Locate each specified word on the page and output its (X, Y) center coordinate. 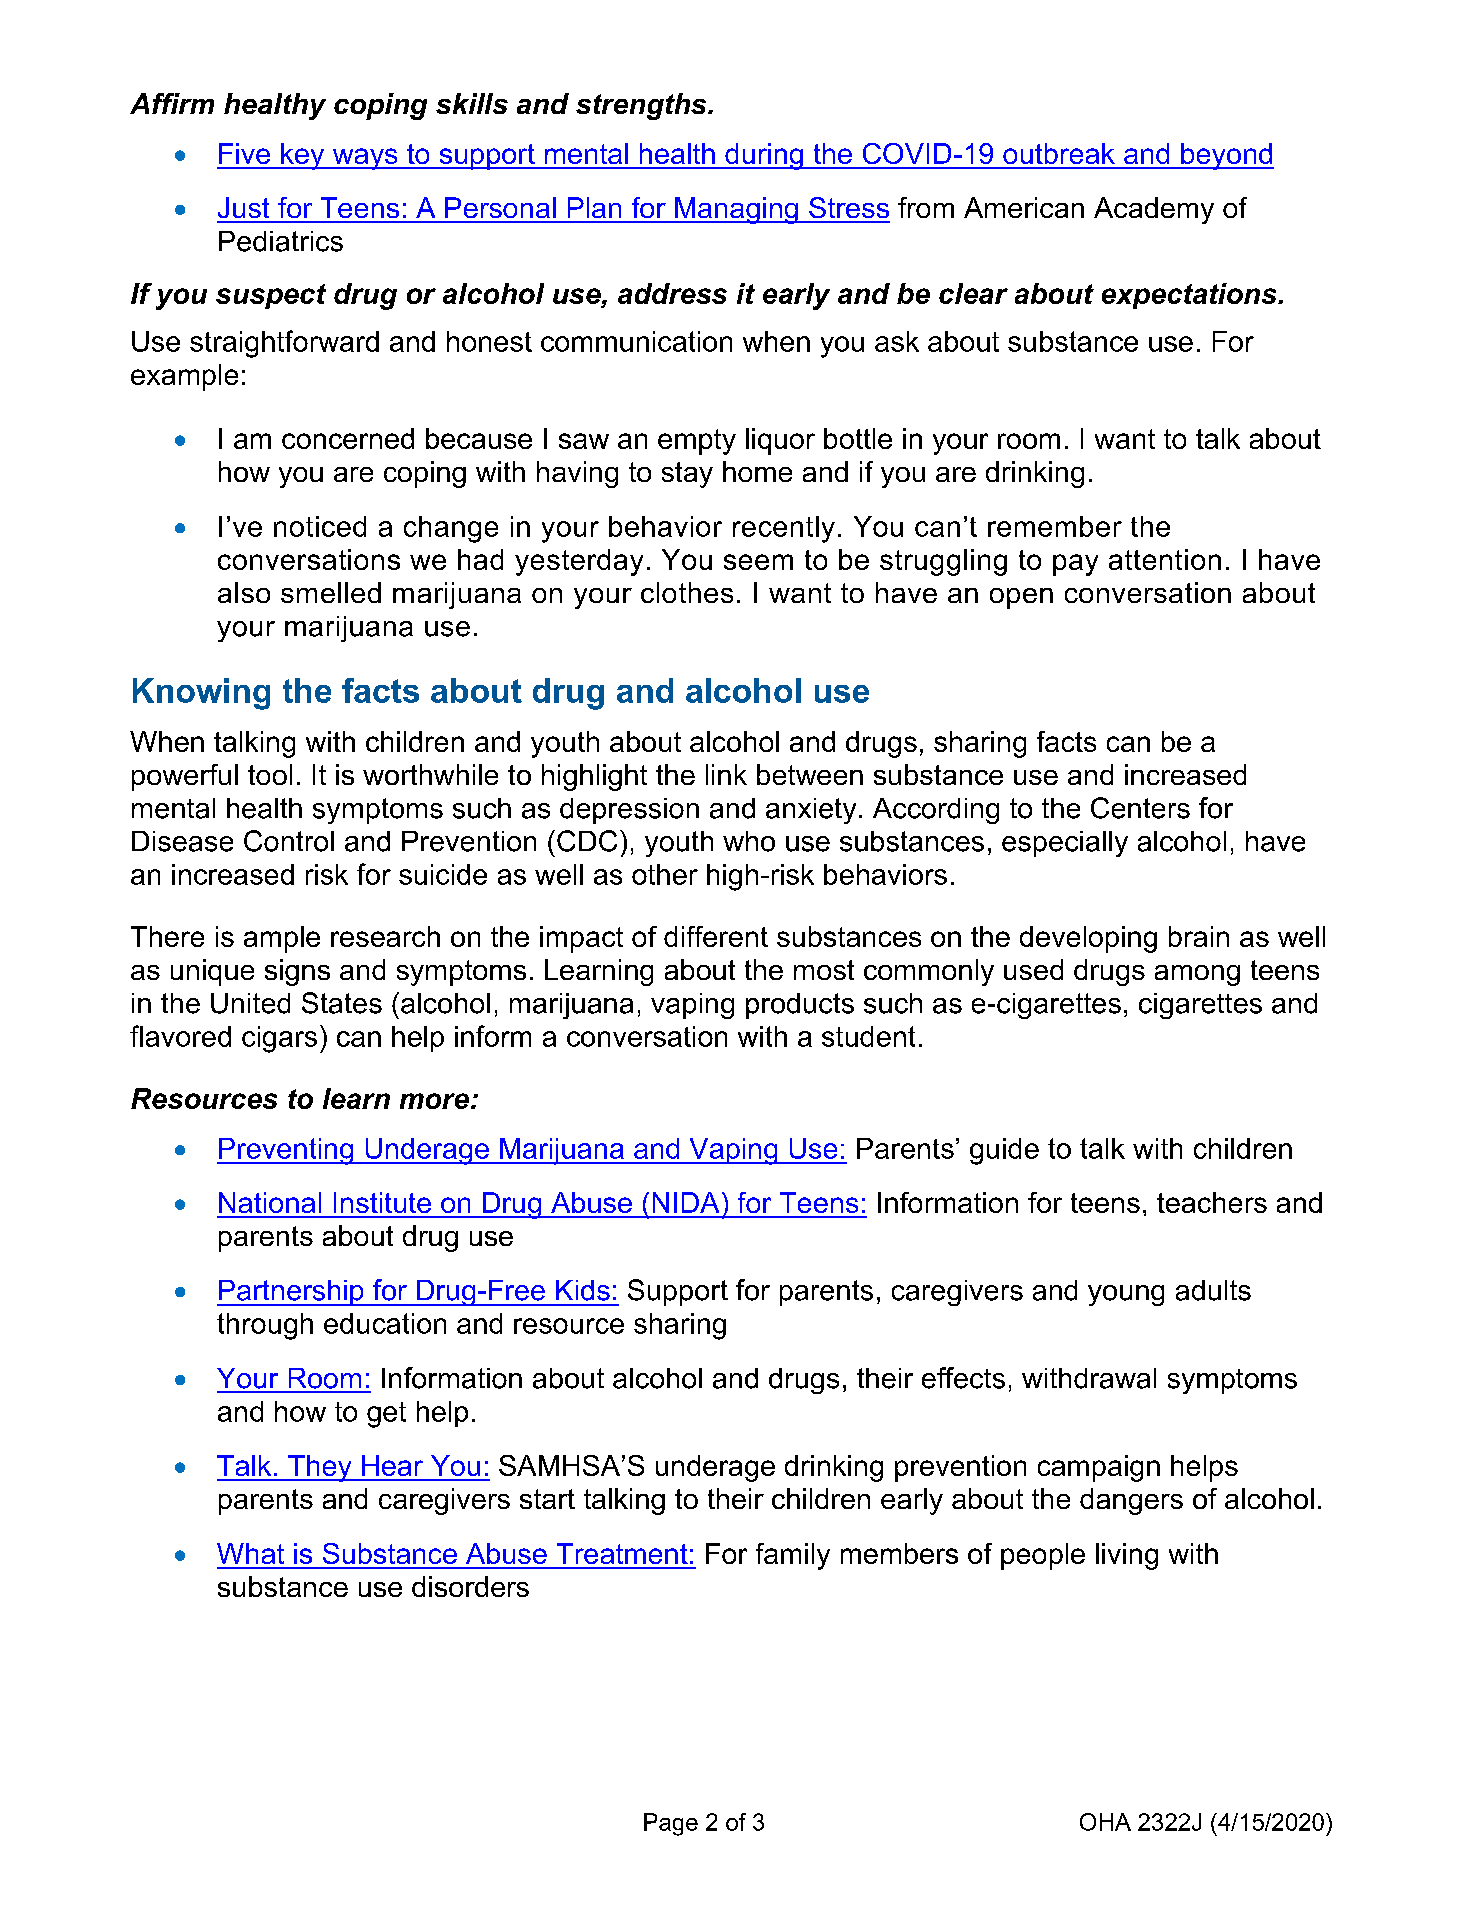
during (764, 156)
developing (1088, 939)
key (303, 156)
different (716, 936)
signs (297, 972)
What (250, 1553)
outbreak (1059, 153)
